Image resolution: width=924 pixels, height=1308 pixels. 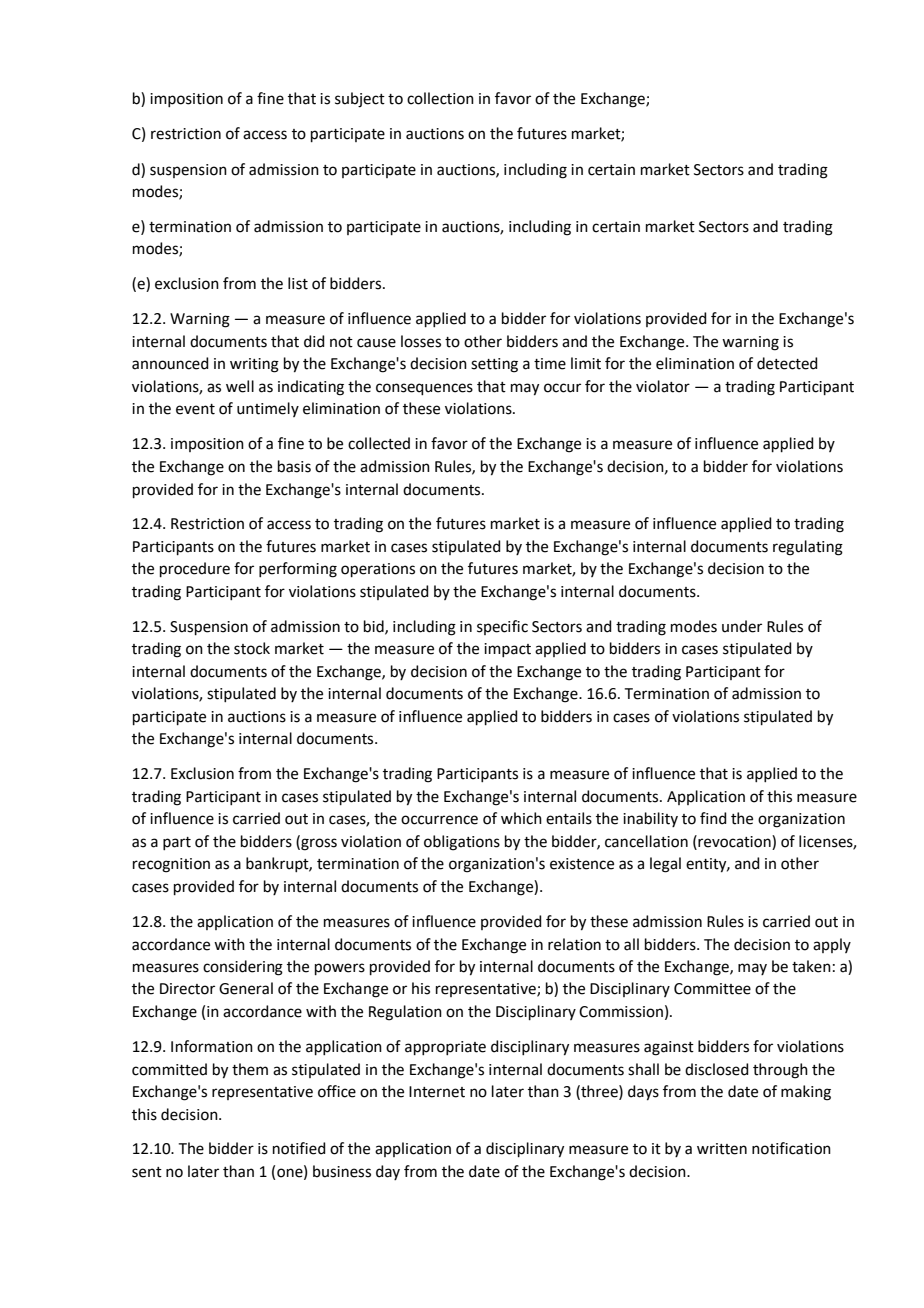 I want to click on under, so click(x=742, y=626).
